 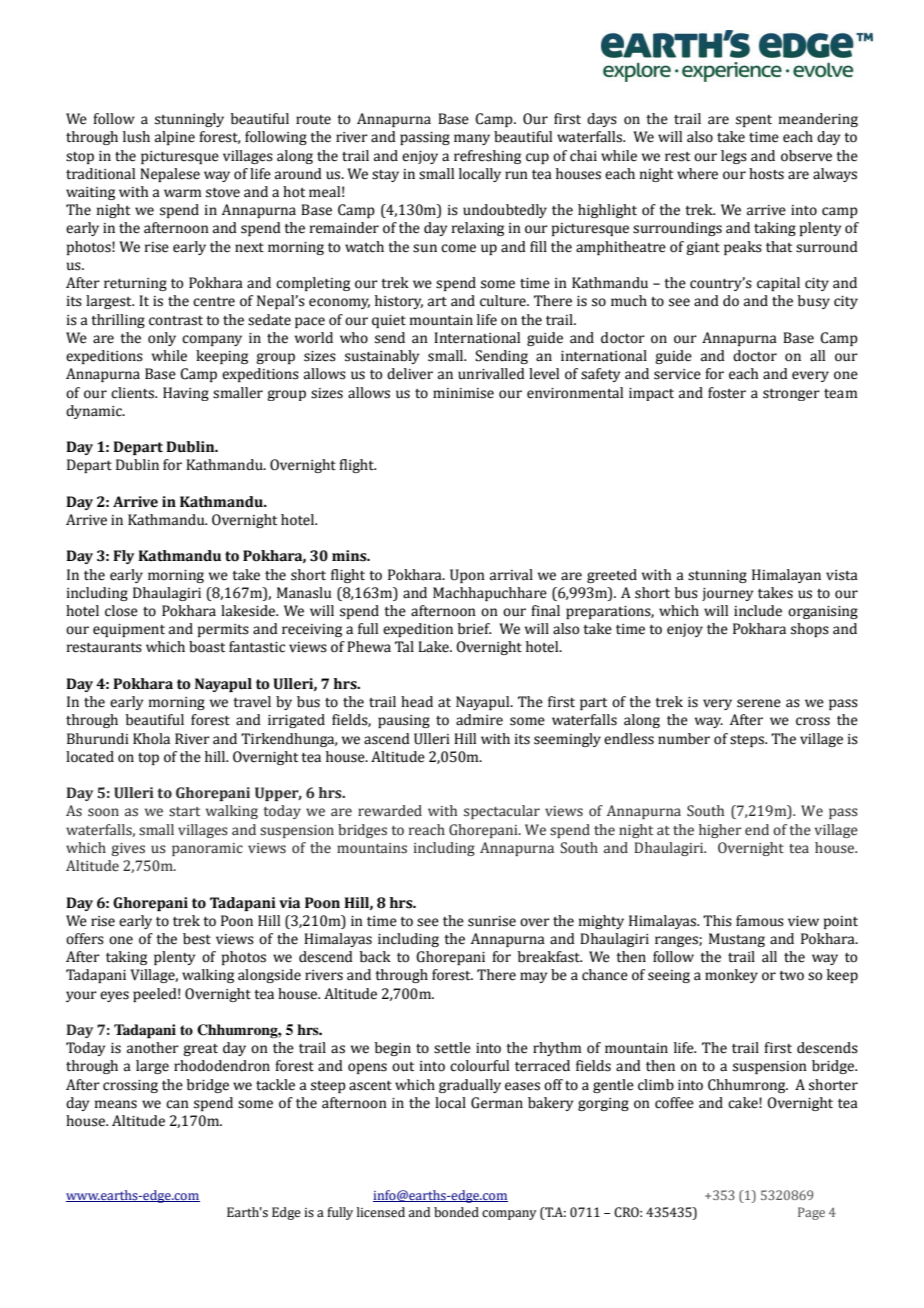 What do you see at coordinates (734, 157) in the screenshot?
I see `legs` at bounding box center [734, 157].
